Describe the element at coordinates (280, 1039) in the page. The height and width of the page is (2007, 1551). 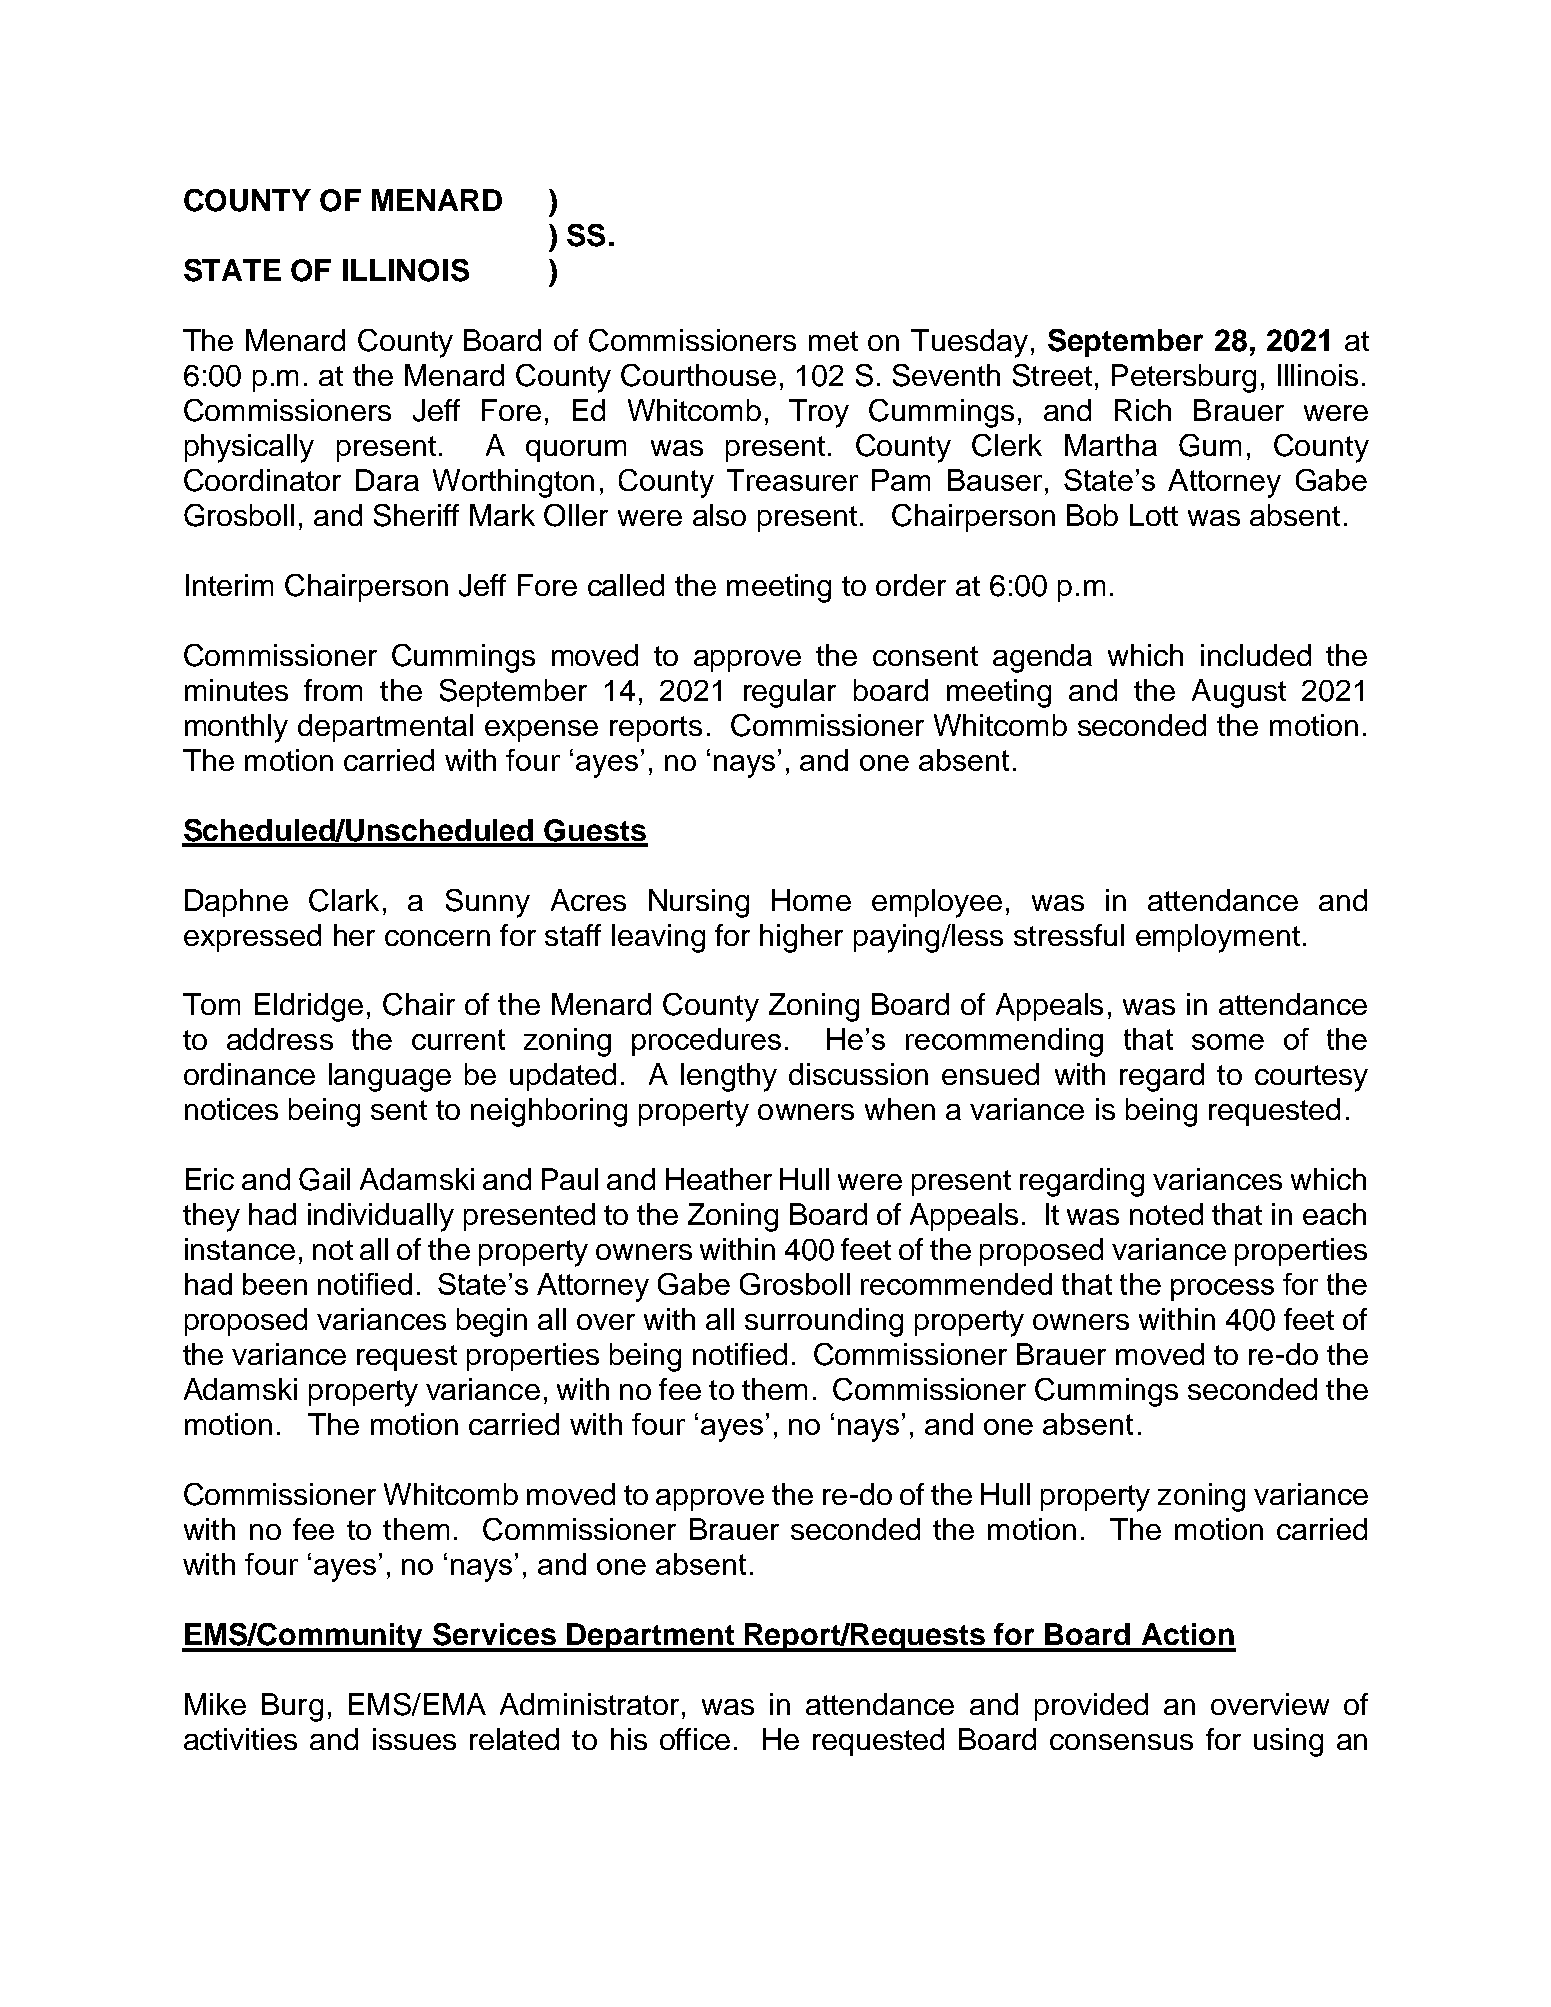
I see `address` at that location.
